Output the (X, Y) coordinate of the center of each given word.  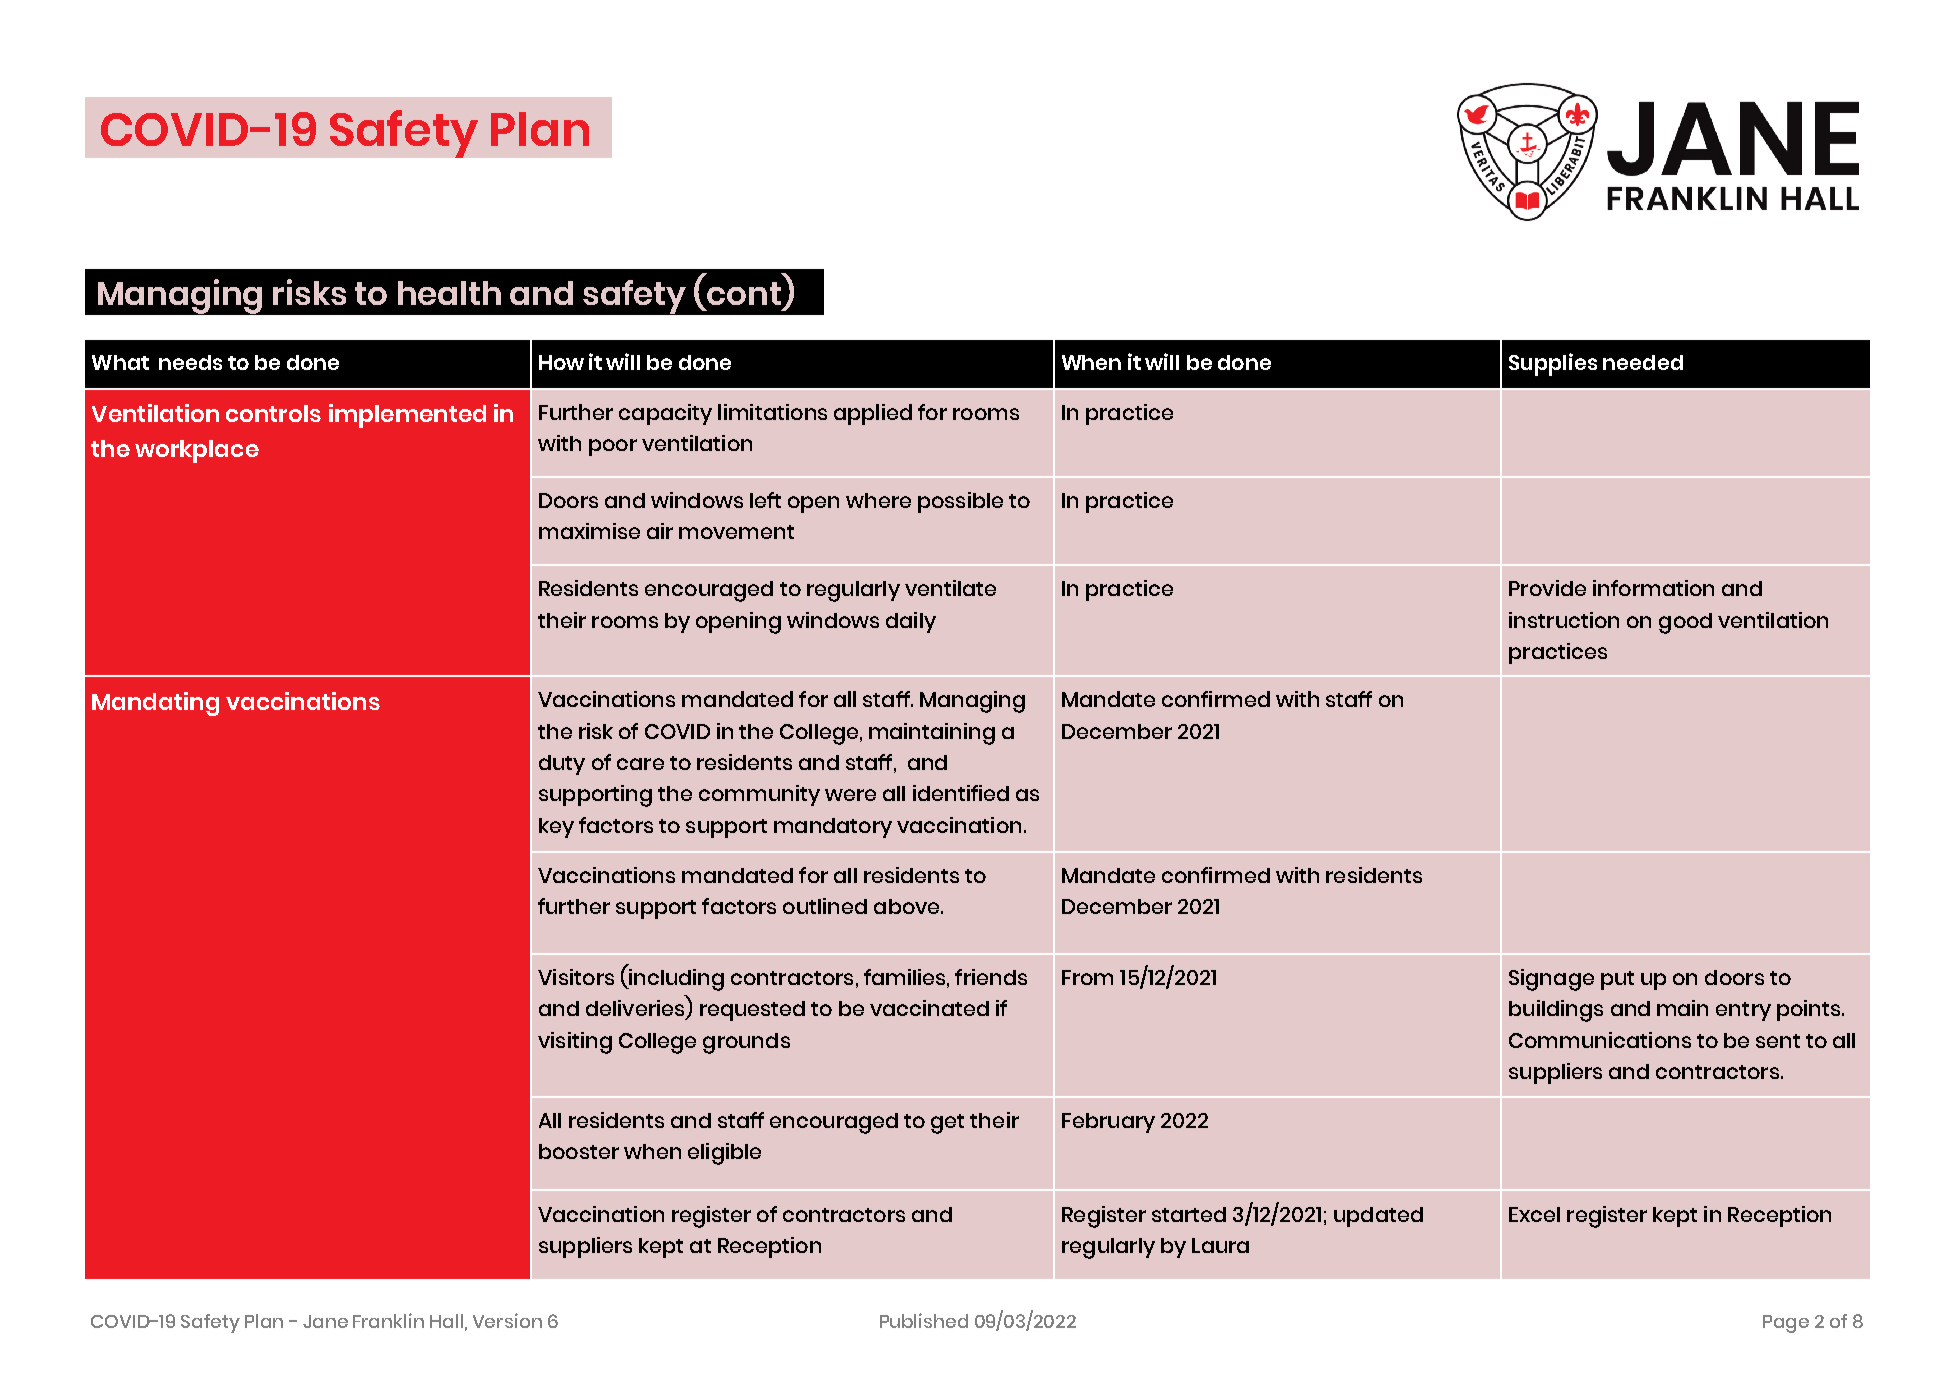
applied (873, 414)
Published (924, 1320)
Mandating (155, 704)
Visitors (576, 977)
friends (991, 977)
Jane (325, 1321)
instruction (1564, 620)
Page (1786, 1324)
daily (911, 622)
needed (1643, 362)
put (1617, 980)
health (449, 293)
